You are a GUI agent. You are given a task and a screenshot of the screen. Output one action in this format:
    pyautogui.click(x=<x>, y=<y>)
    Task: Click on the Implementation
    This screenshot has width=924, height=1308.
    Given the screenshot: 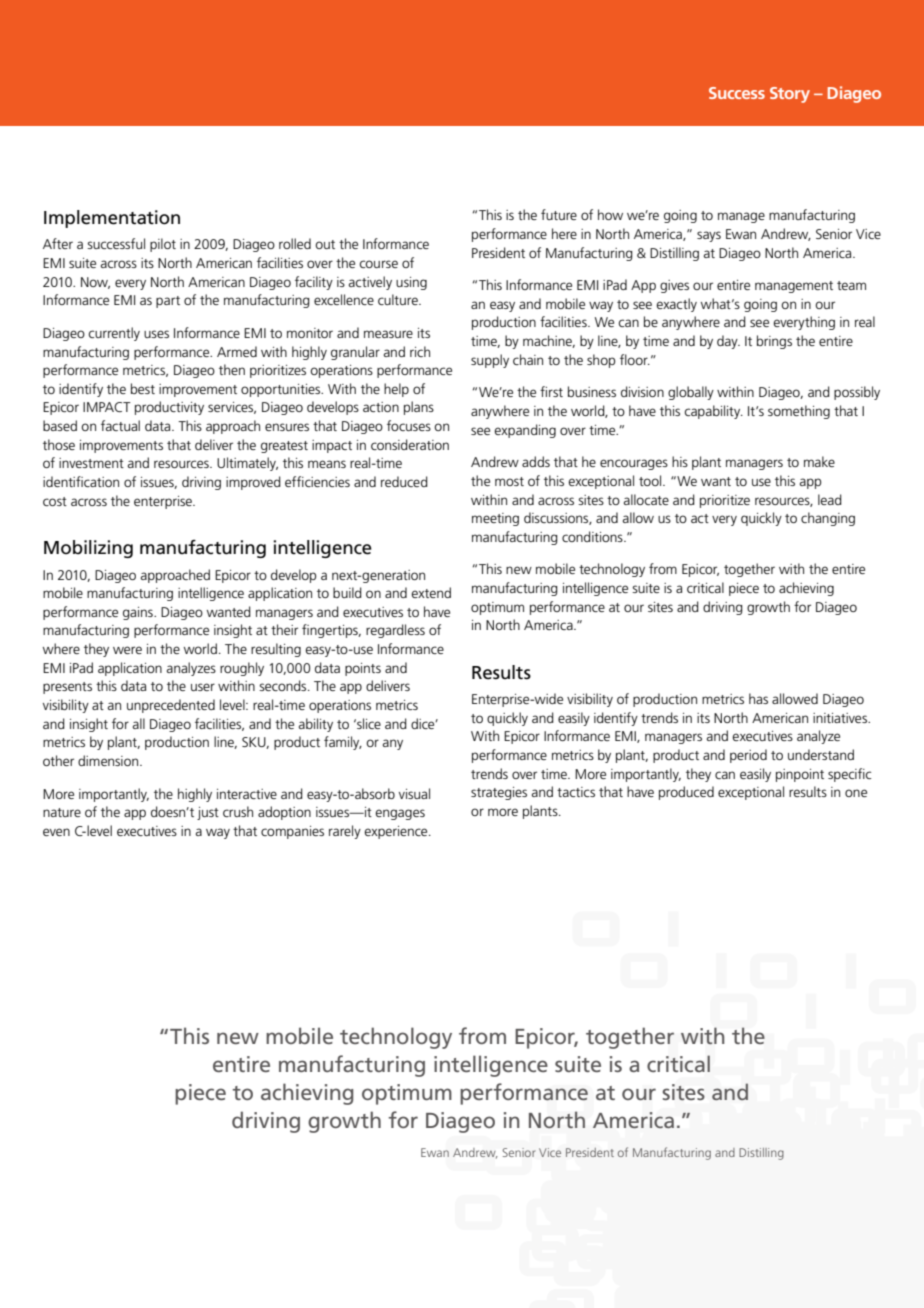 What is the action you would take?
    pyautogui.click(x=112, y=219)
